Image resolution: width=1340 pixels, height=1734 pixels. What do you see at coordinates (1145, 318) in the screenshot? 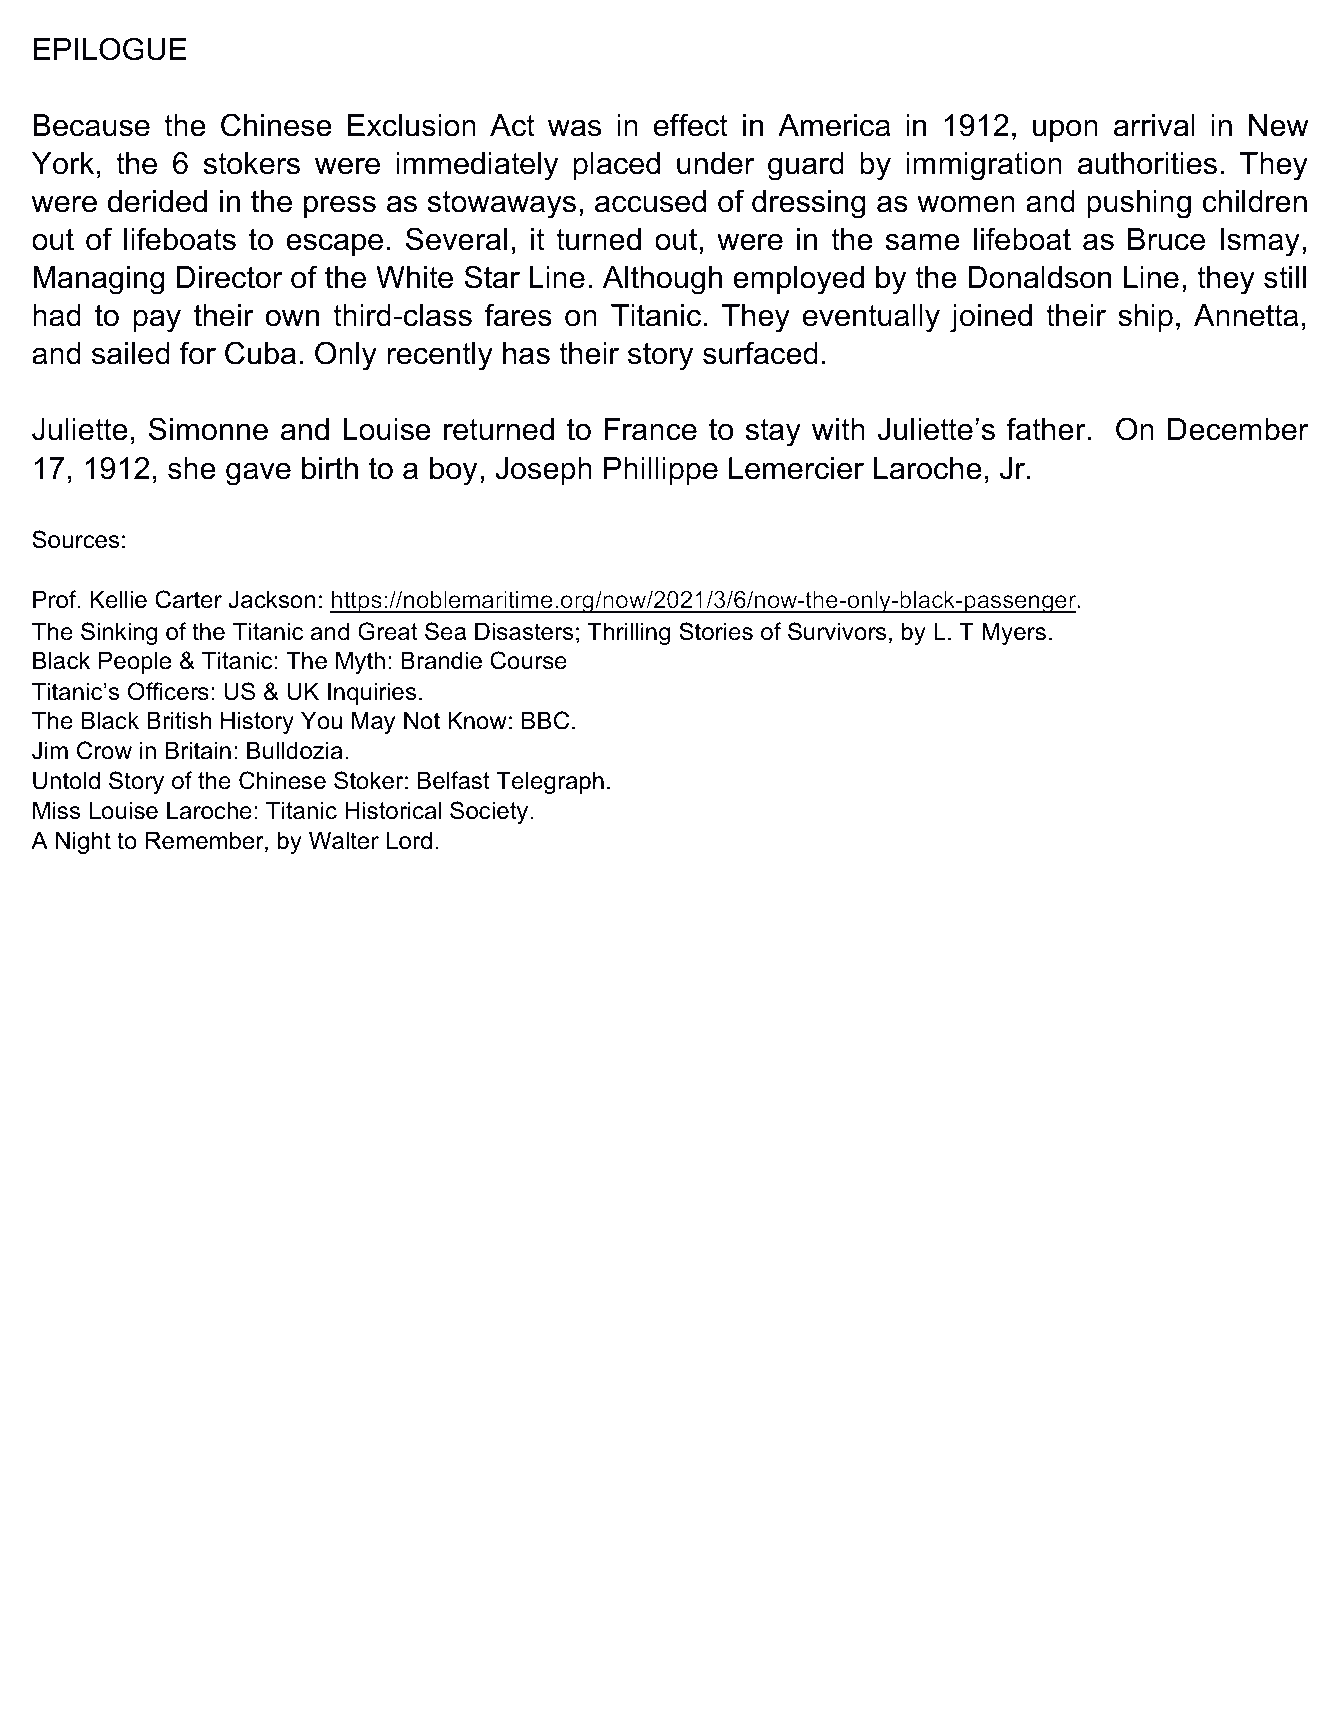
I see `ship` at bounding box center [1145, 318].
